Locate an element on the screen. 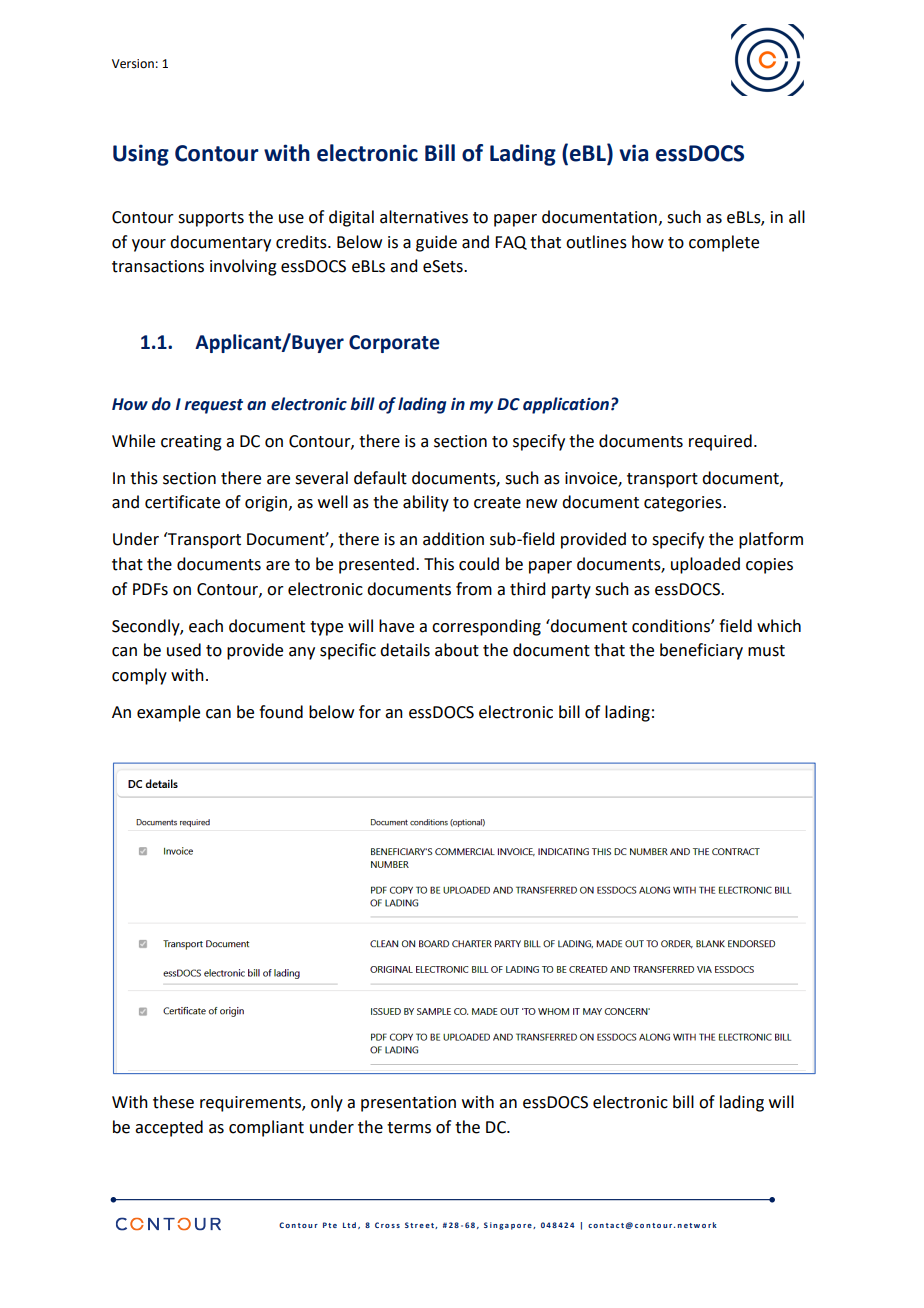  from is located at coordinates (474, 589).
